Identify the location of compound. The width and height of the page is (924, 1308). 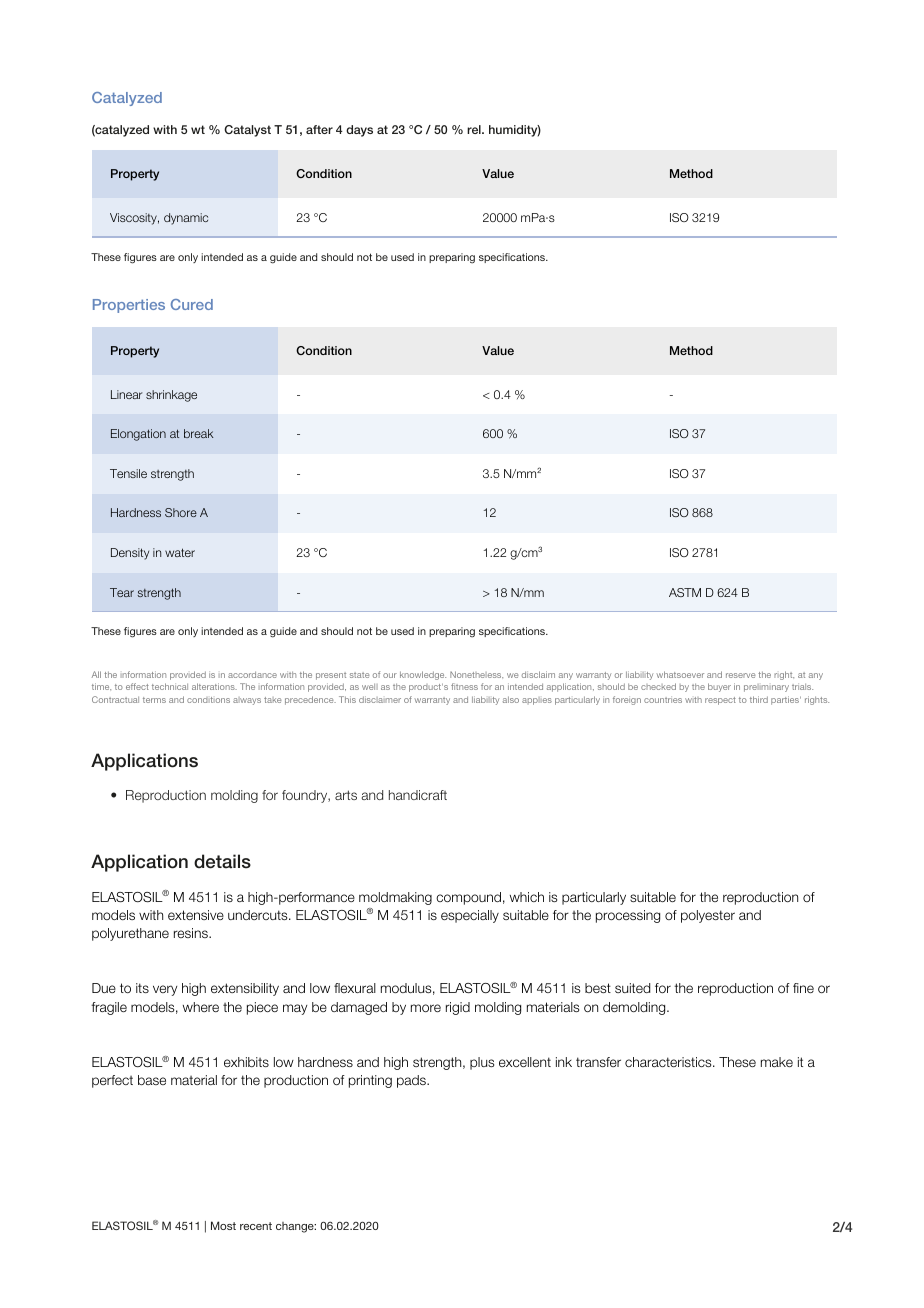
(468, 898).
